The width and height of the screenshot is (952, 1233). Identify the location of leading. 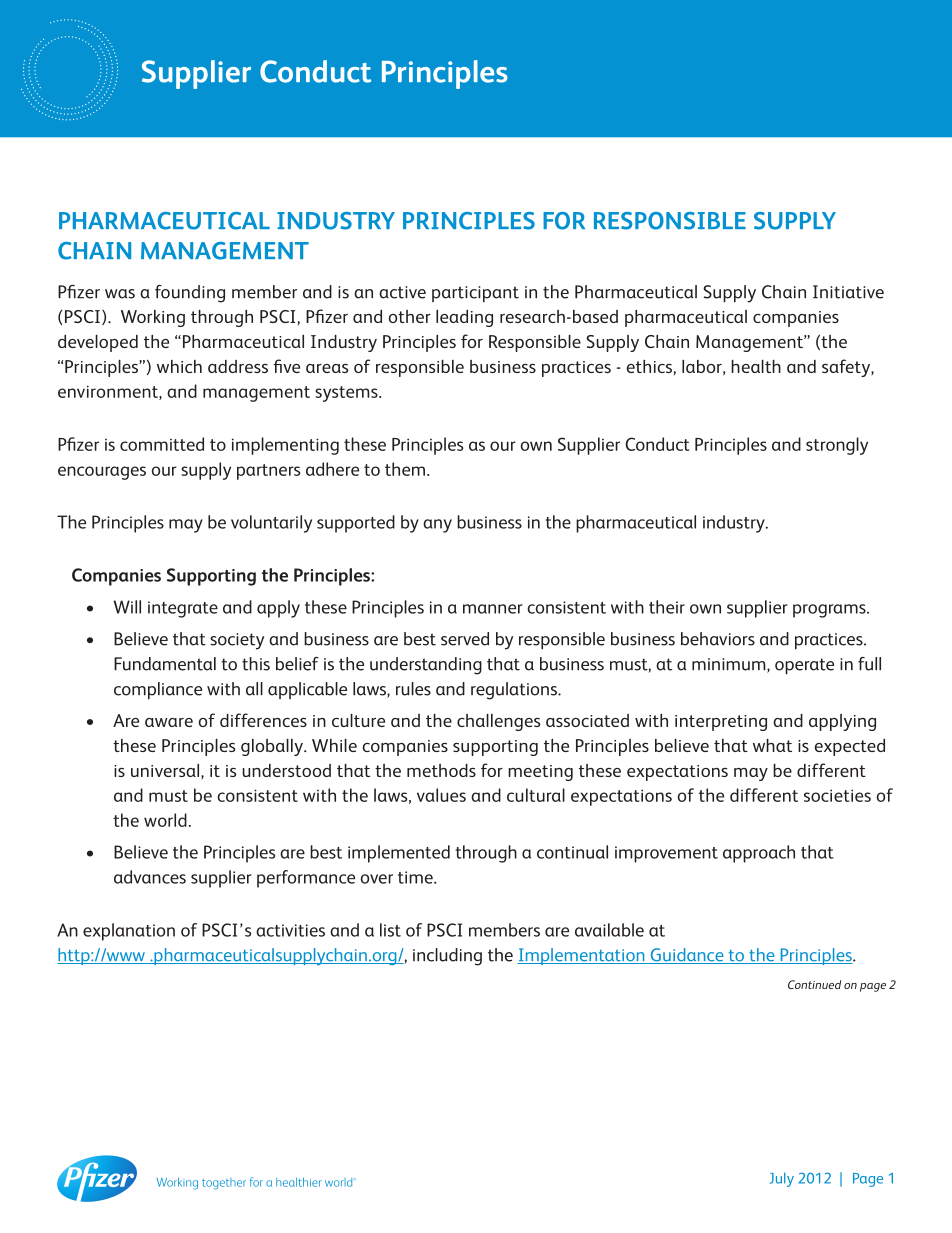
(464, 318).
